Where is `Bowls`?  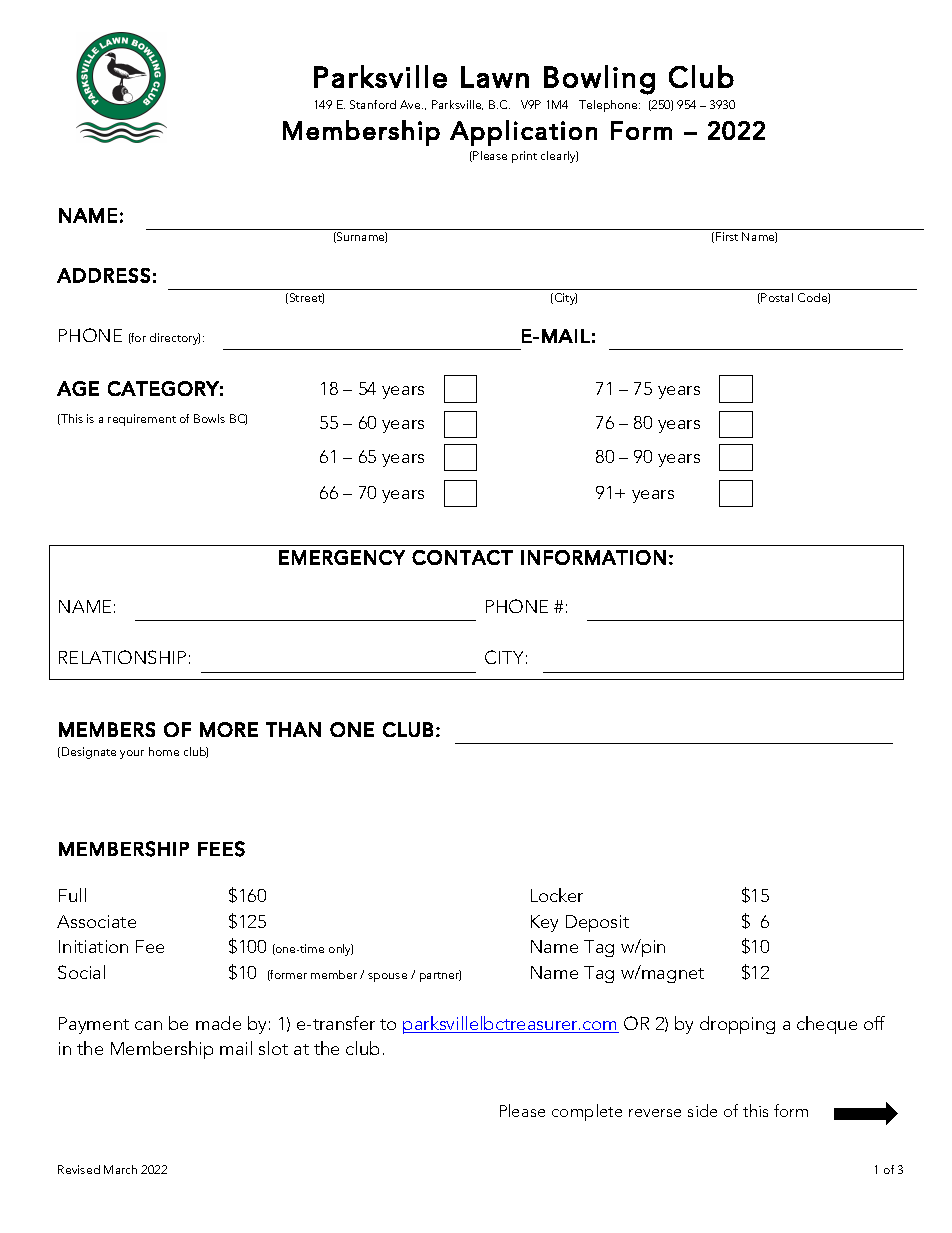
Bowls is located at coordinates (209, 418).
